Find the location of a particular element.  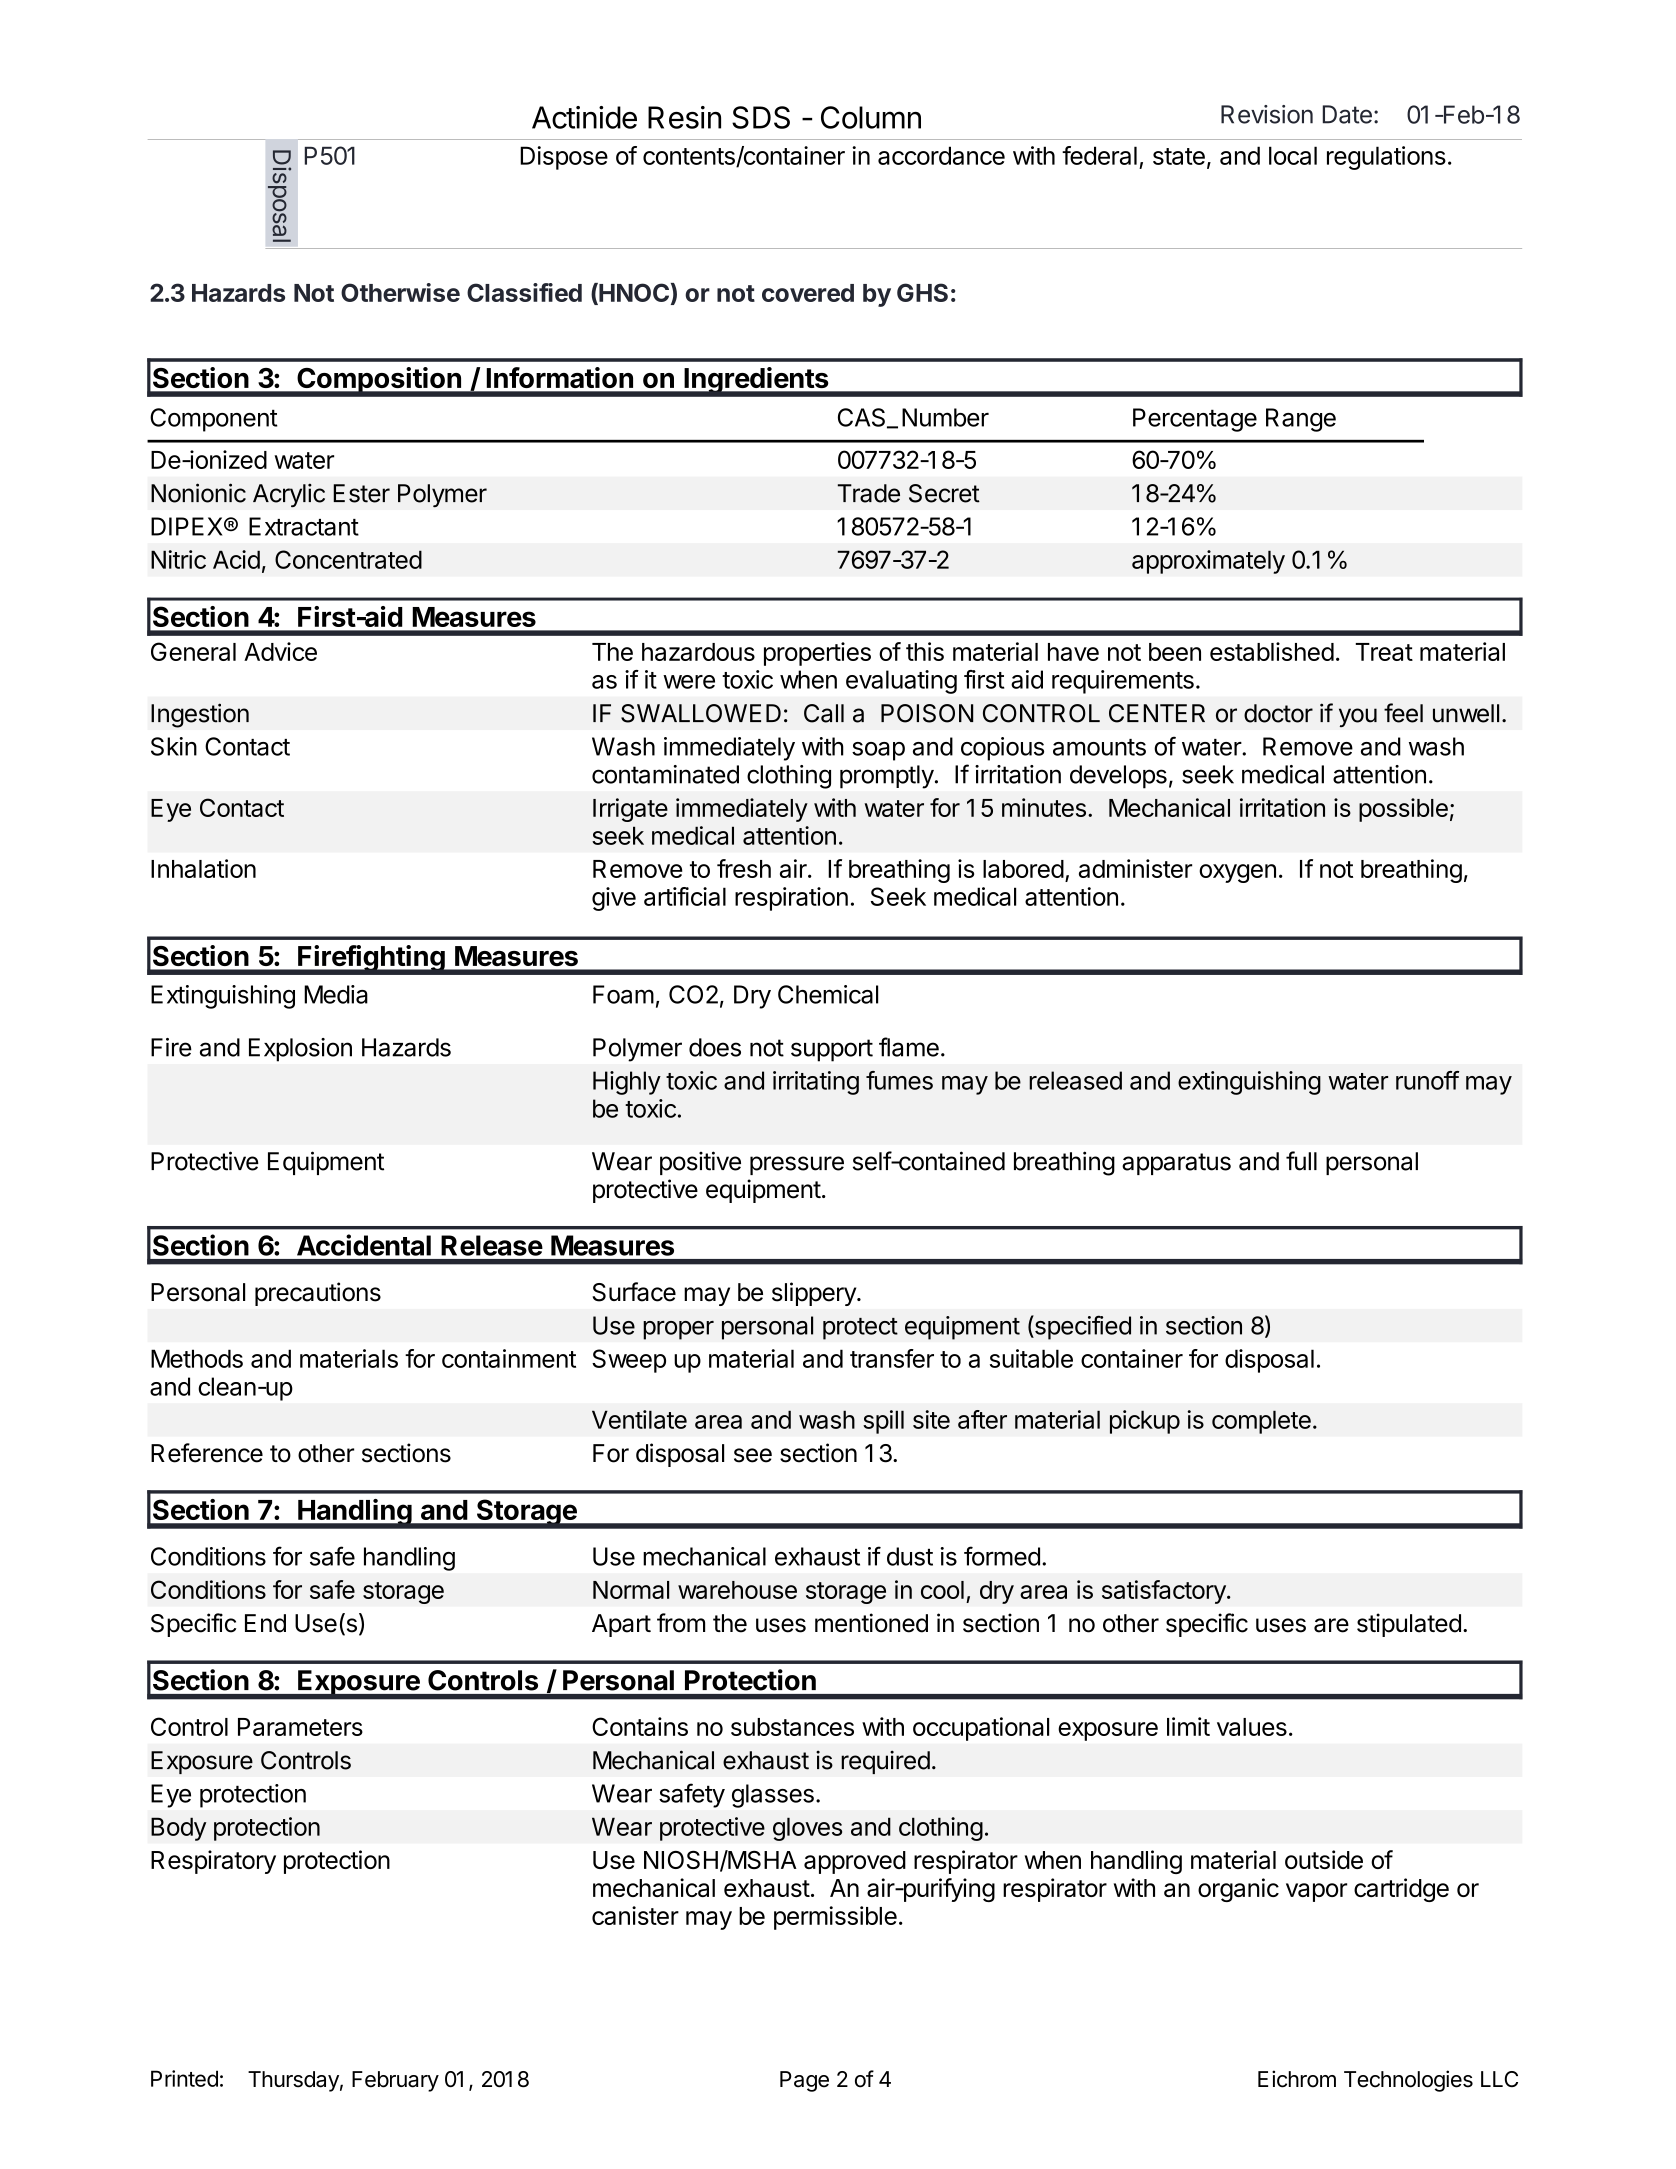

Dispose is located at coordinates (564, 158).
